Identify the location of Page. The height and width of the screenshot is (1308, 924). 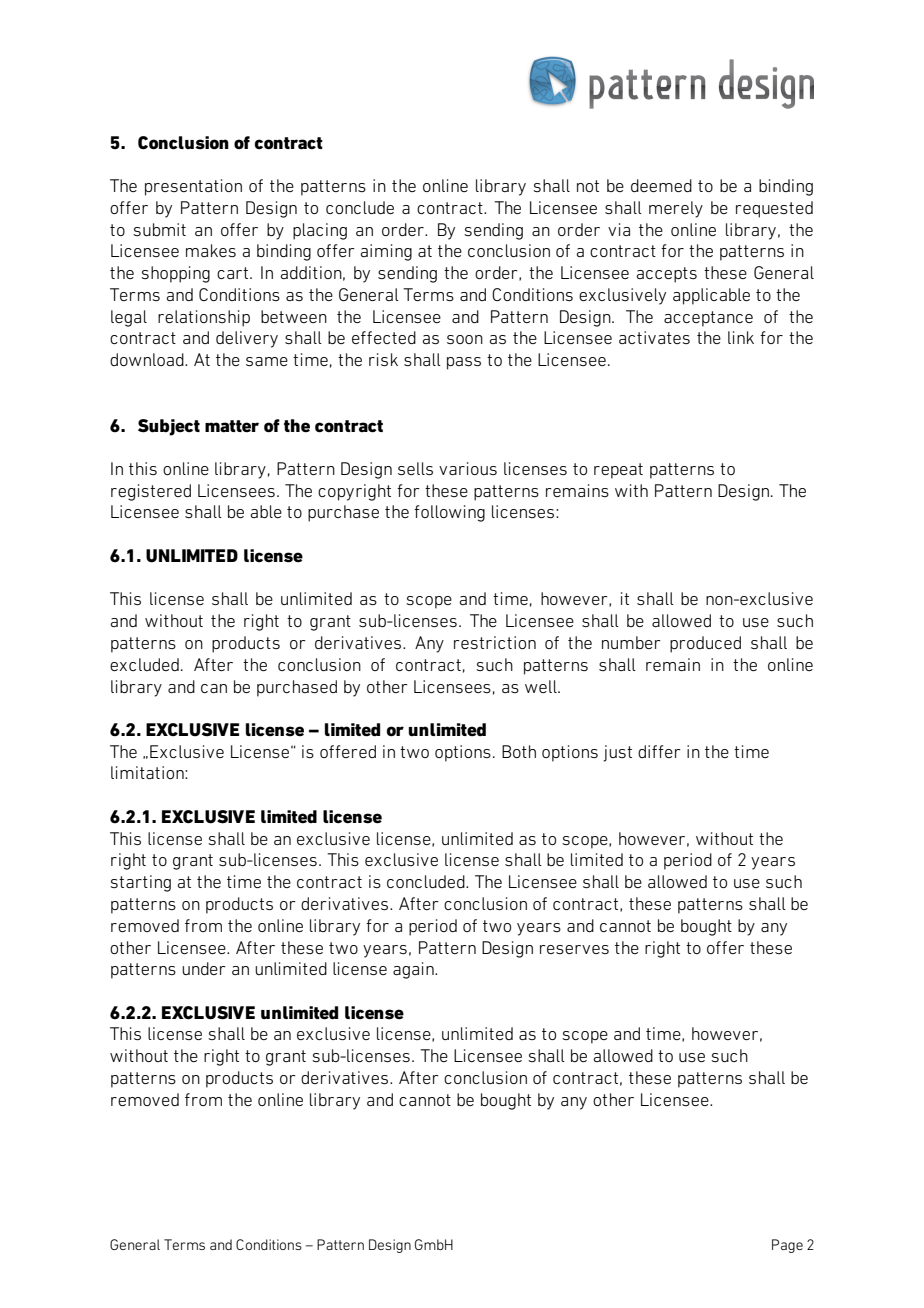
(787, 1246).
